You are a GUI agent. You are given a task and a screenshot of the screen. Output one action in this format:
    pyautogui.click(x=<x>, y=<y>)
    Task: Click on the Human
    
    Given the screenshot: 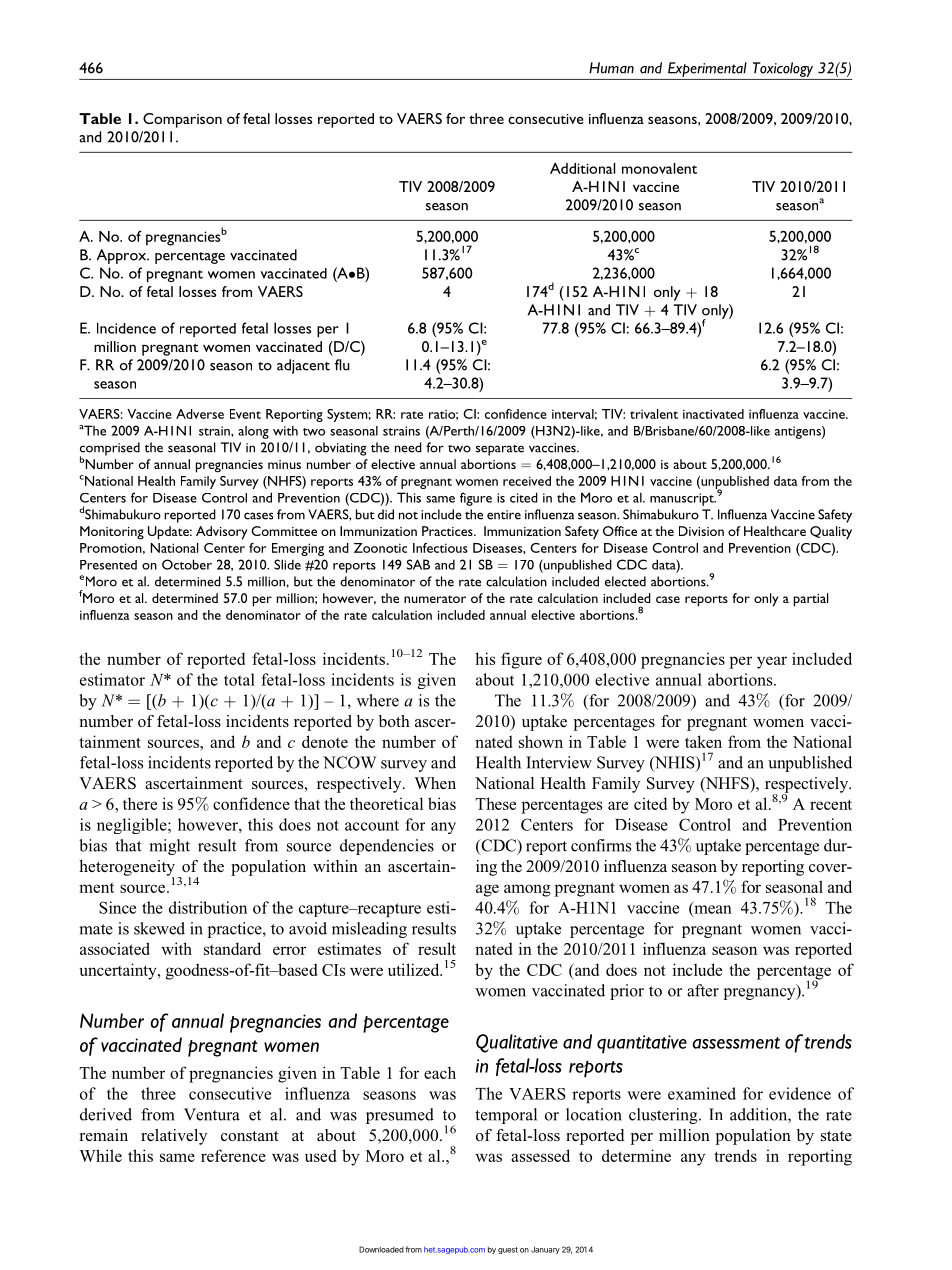 What is the action you would take?
    pyautogui.click(x=611, y=68)
